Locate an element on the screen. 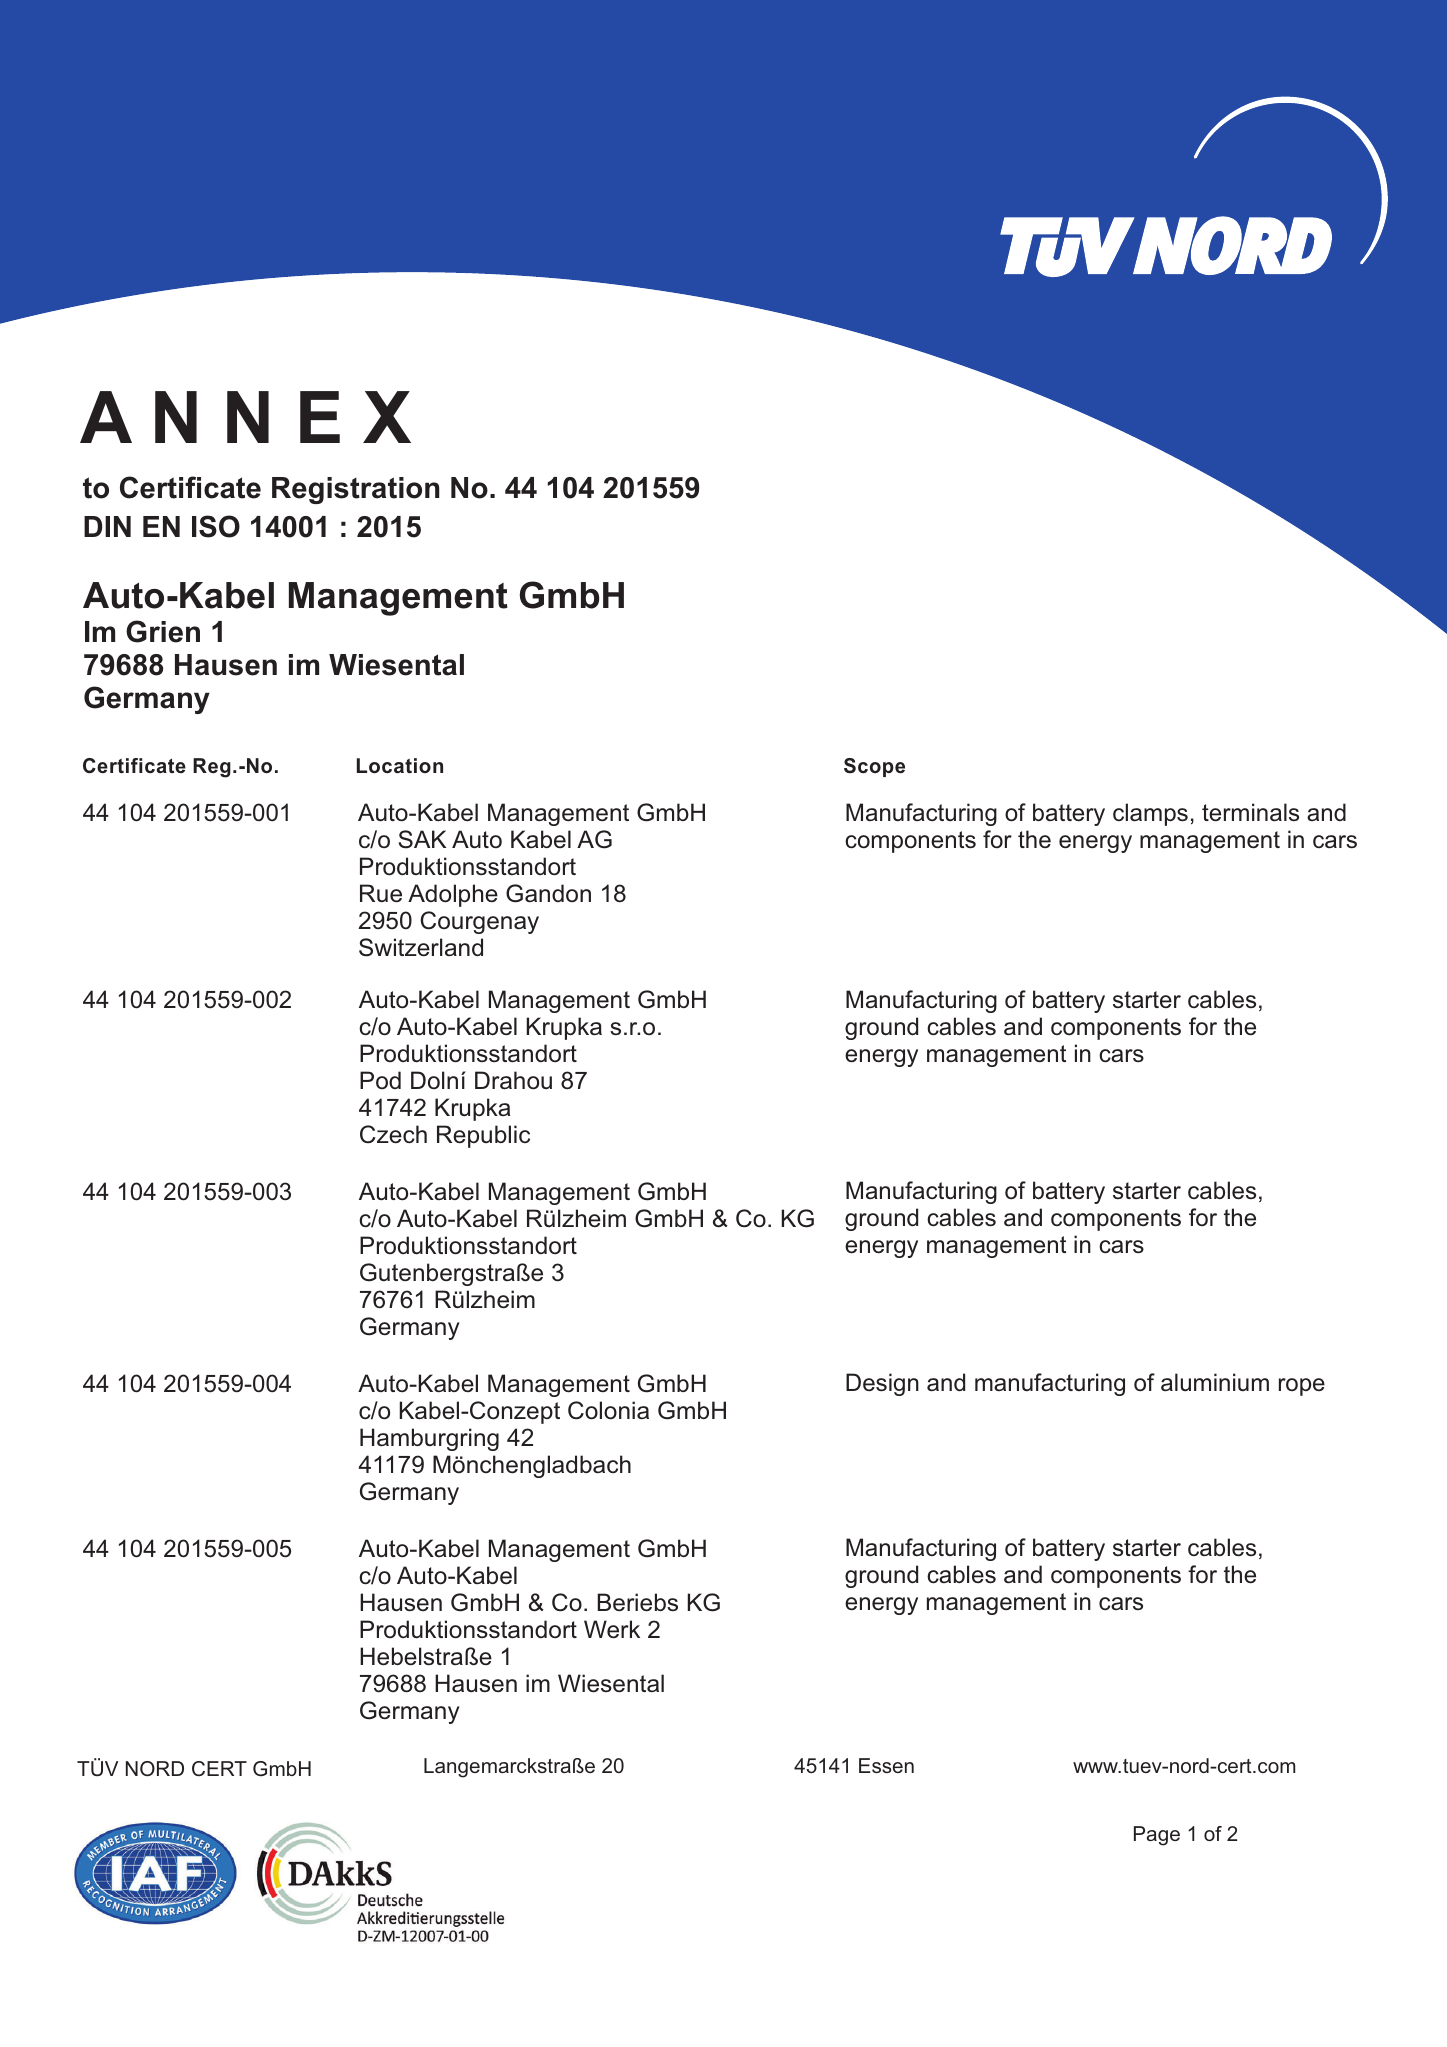 The image size is (1447, 2047). ISO is located at coordinates (216, 526).
